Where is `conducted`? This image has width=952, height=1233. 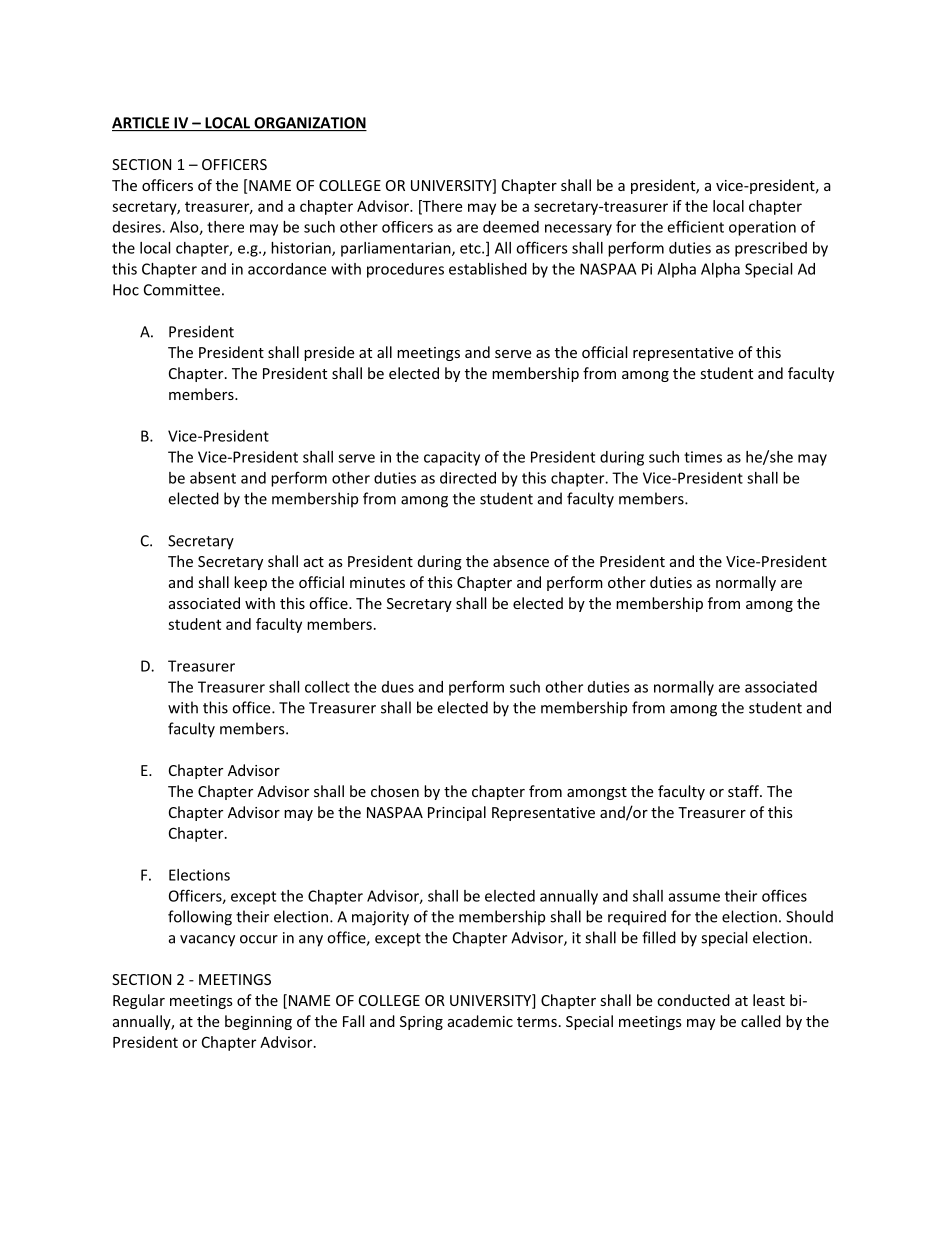
conducted is located at coordinates (693, 1000).
